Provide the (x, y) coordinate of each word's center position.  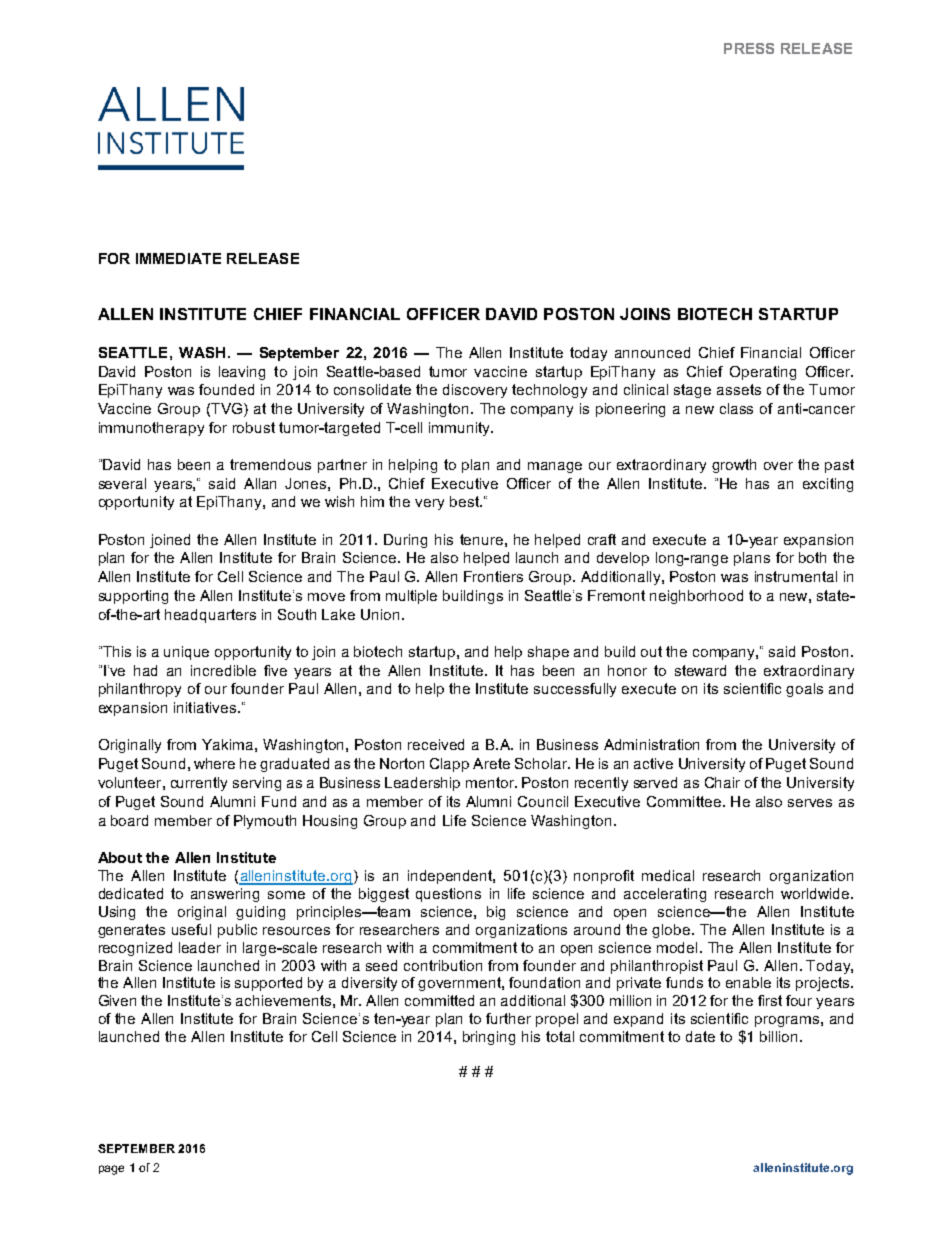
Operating (763, 373)
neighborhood (696, 597)
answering (225, 895)
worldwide (816, 893)
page (111, 1170)
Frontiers (493, 576)
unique (186, 653)
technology (549, 391)
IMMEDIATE (178, 258)
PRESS (749, 48)
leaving (242, 373)
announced (652, 352)
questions (448, 895)
